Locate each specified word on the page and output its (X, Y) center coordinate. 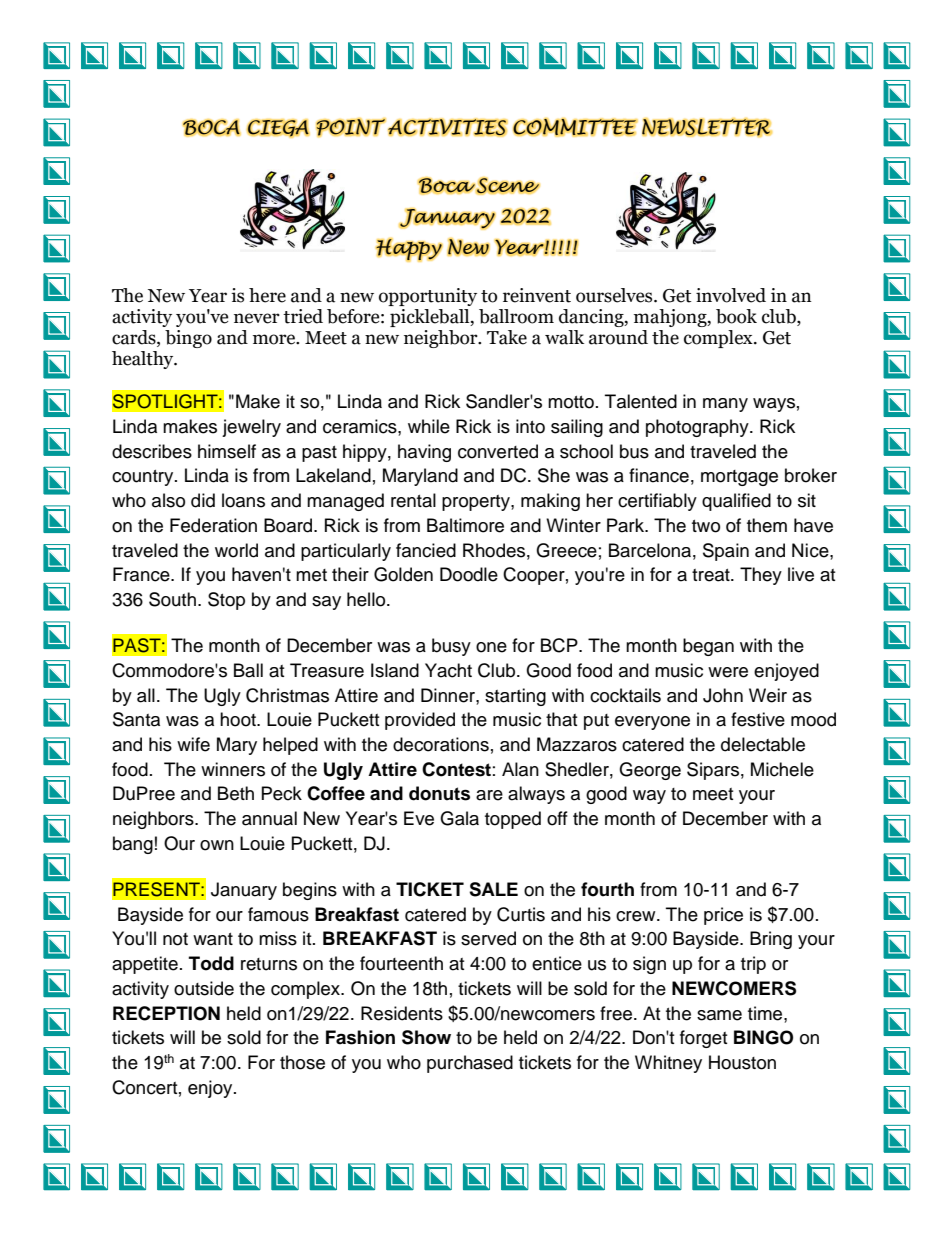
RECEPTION (166, 1013)
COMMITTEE (575, 127)
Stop (226, 601)
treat (712, 575)
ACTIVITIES (448, 127)
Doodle (469, 574)
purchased (470, 1064)
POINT (351, 127)
